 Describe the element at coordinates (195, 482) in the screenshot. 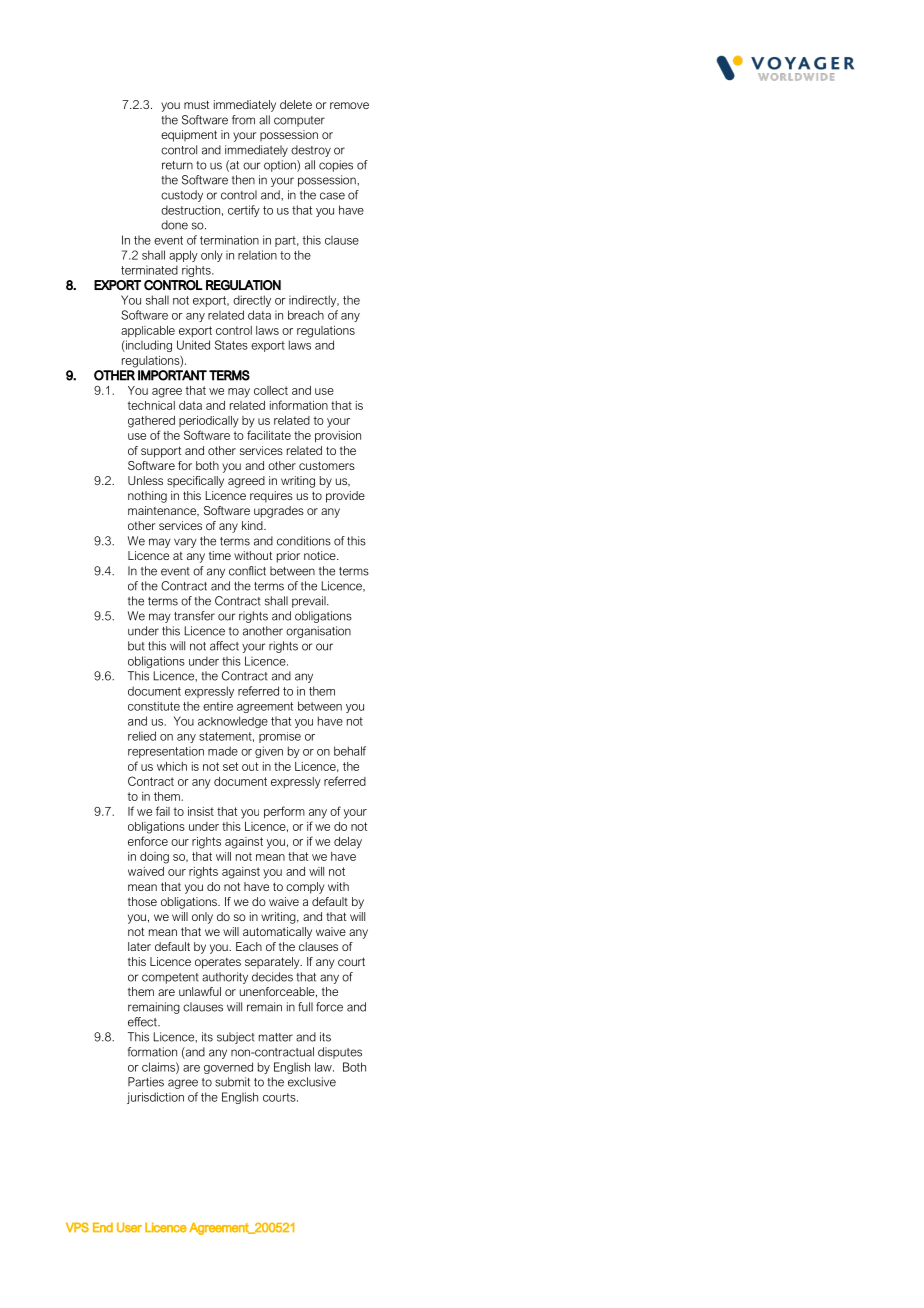

I see `specifically` at that location.
